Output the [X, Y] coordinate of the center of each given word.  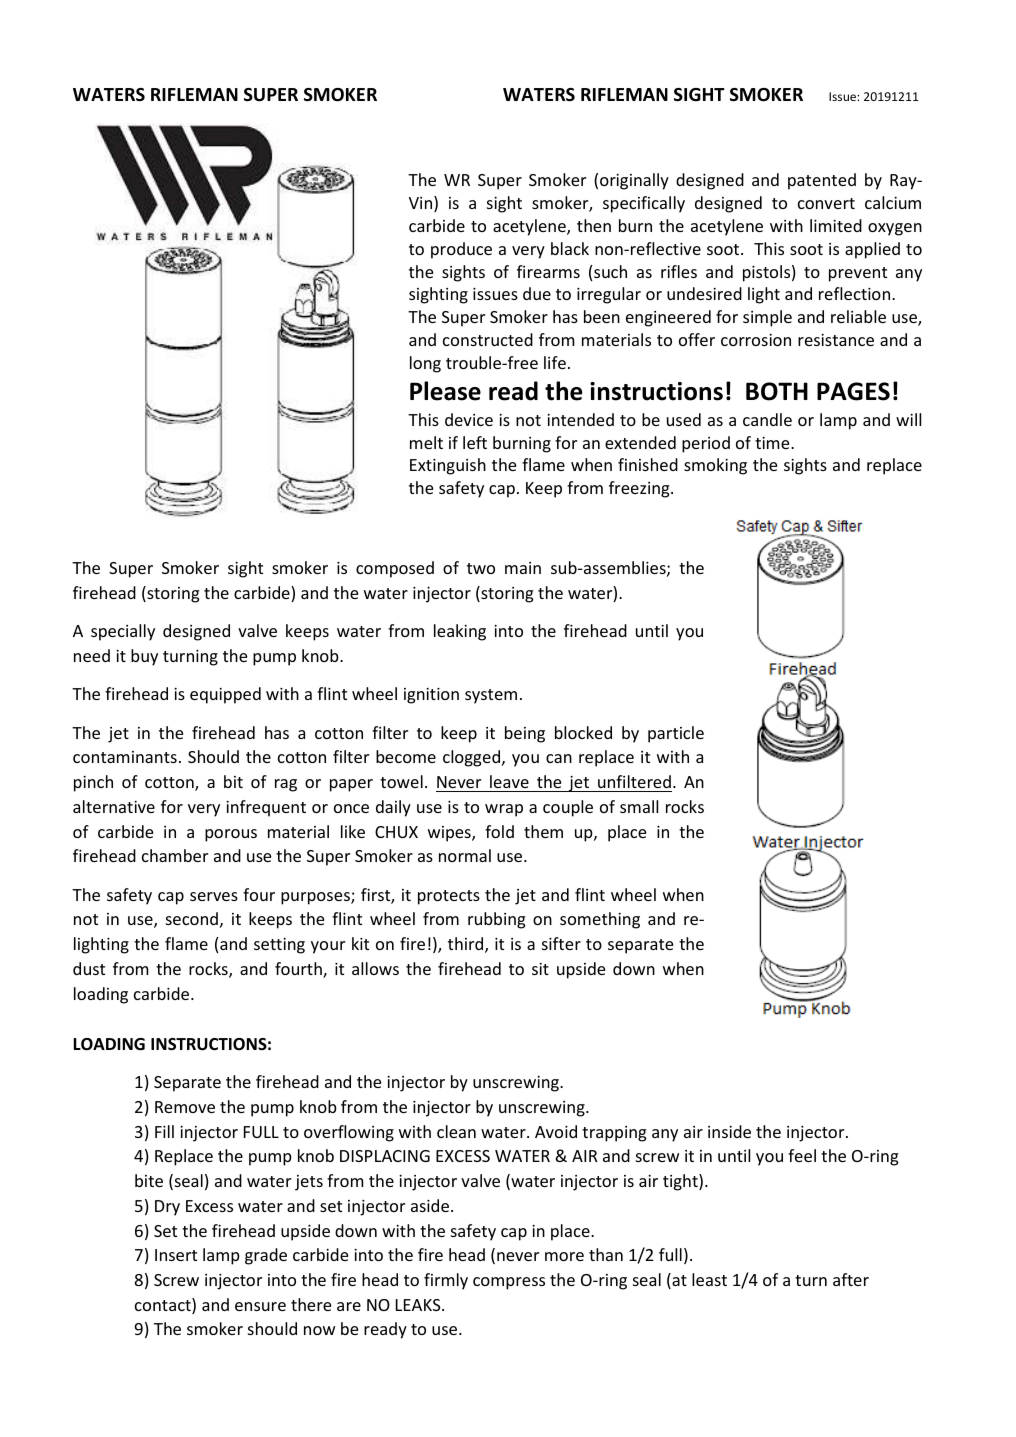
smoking [715, 466]
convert [826, 203]
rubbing [497, 920]
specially [123, 632]
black [570, 248]
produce [461, 250]
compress [509, 1283]
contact [164, 1306]
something [600, 920]
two [481, 568]
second [192, 918]
